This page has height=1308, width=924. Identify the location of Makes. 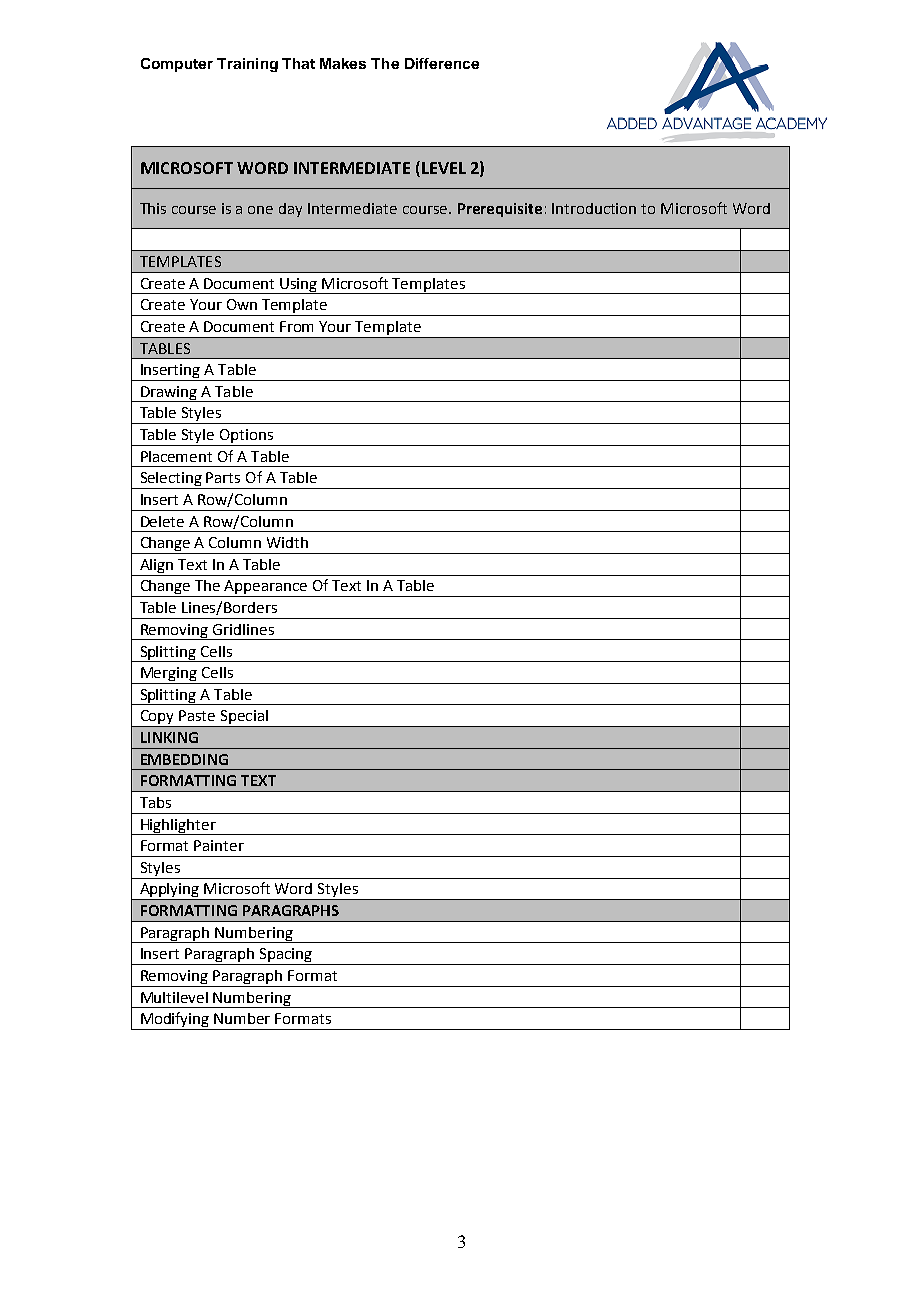
(343, 63).
